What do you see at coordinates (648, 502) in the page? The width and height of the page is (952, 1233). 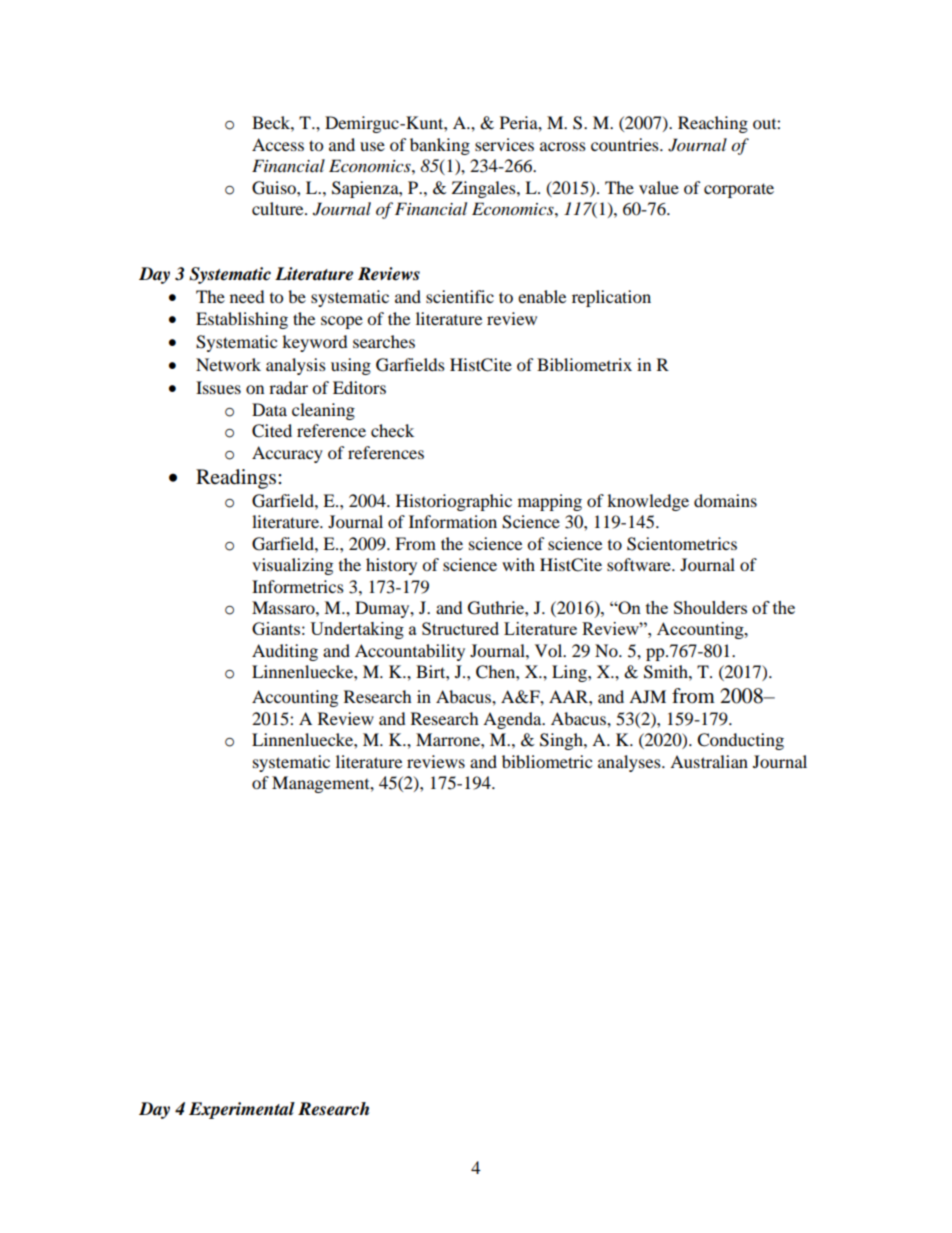 I see `knowledge` at bounding box center [648, 502].
